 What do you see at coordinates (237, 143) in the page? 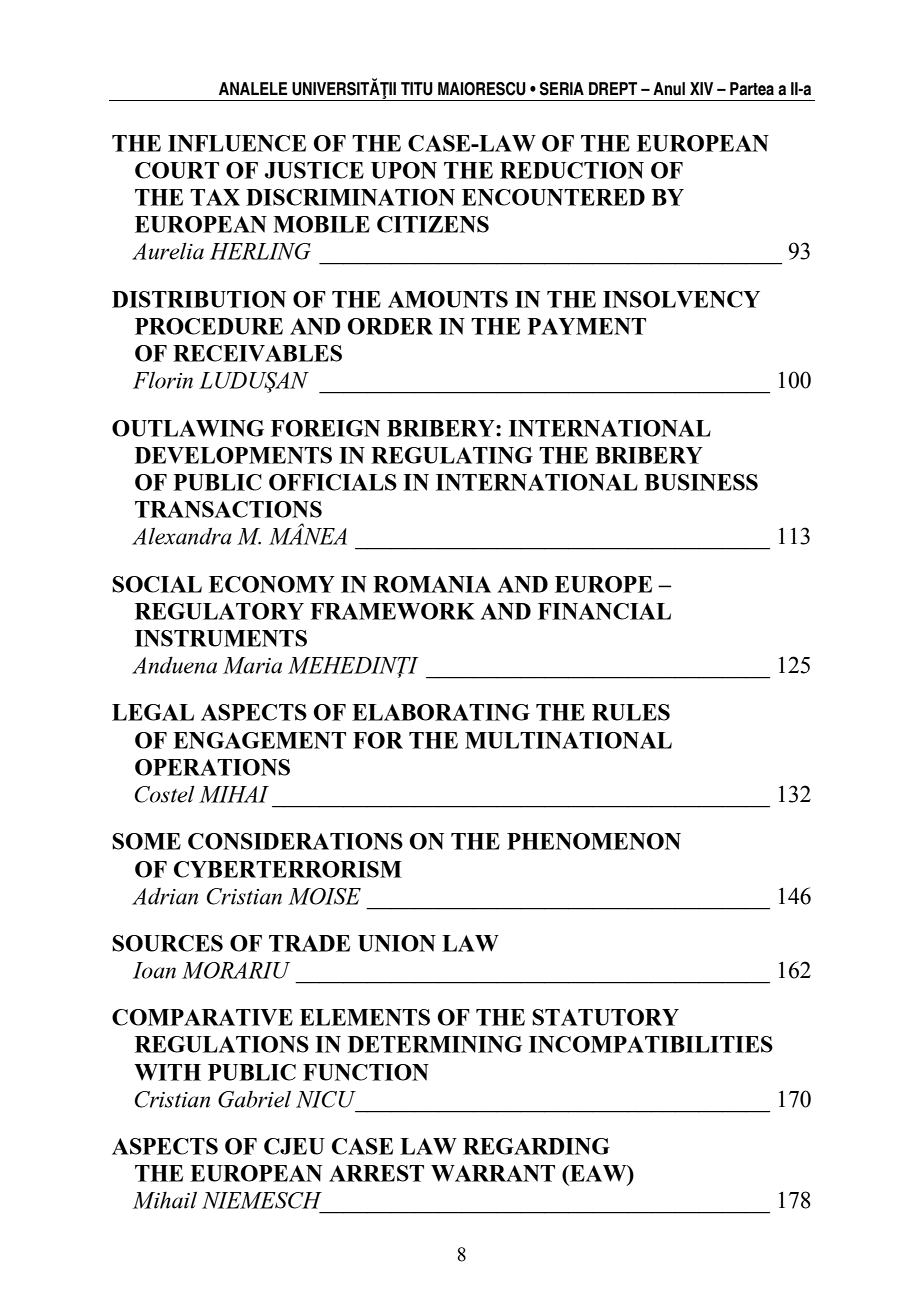
I see `INFLUENCE` at bounding box center [237, 143].
